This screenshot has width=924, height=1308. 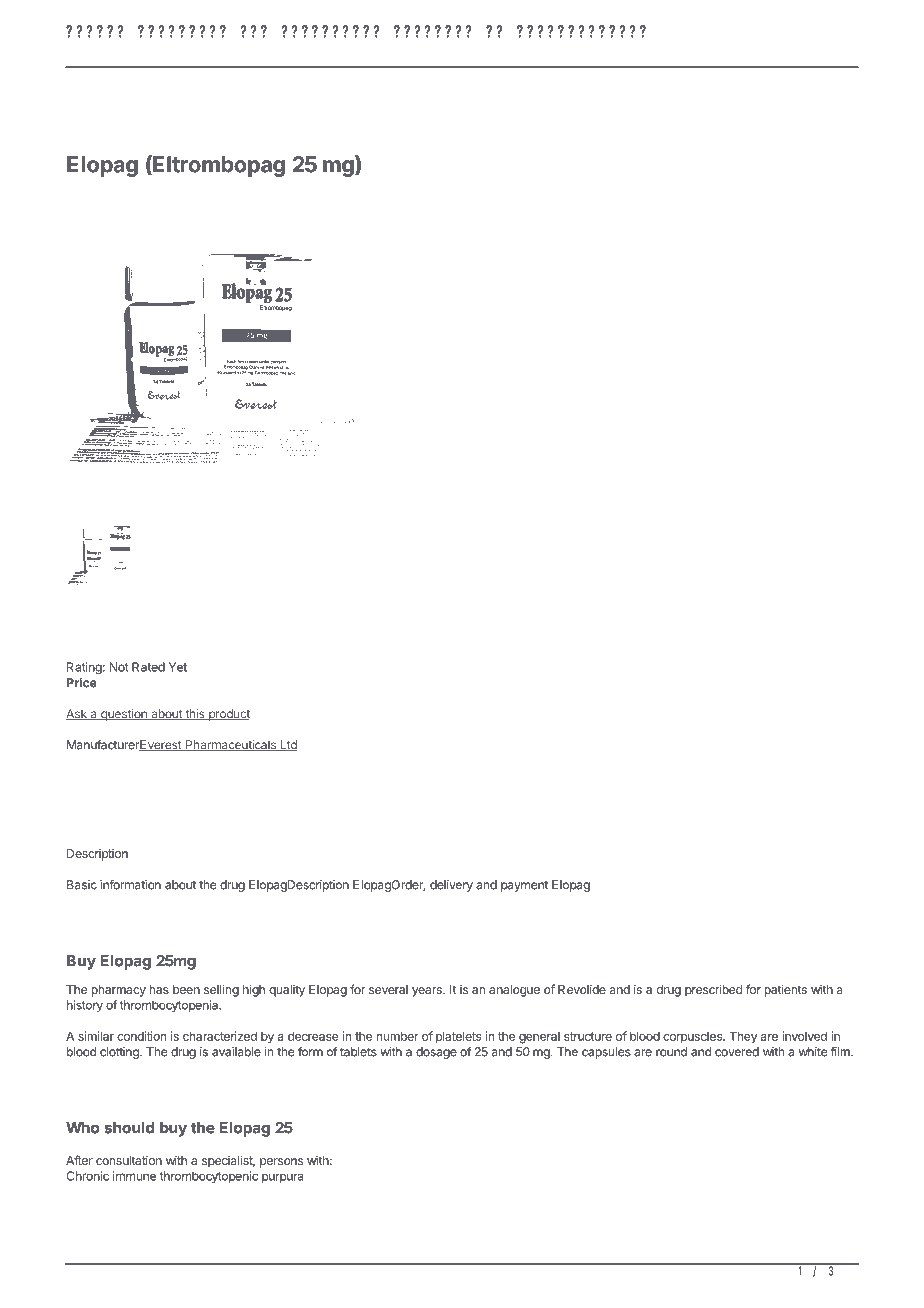 What do you see at coordinates (170, 1006) in the screenshot?
I see `thrombocytopenia` at bounding box center [170, 1006].
